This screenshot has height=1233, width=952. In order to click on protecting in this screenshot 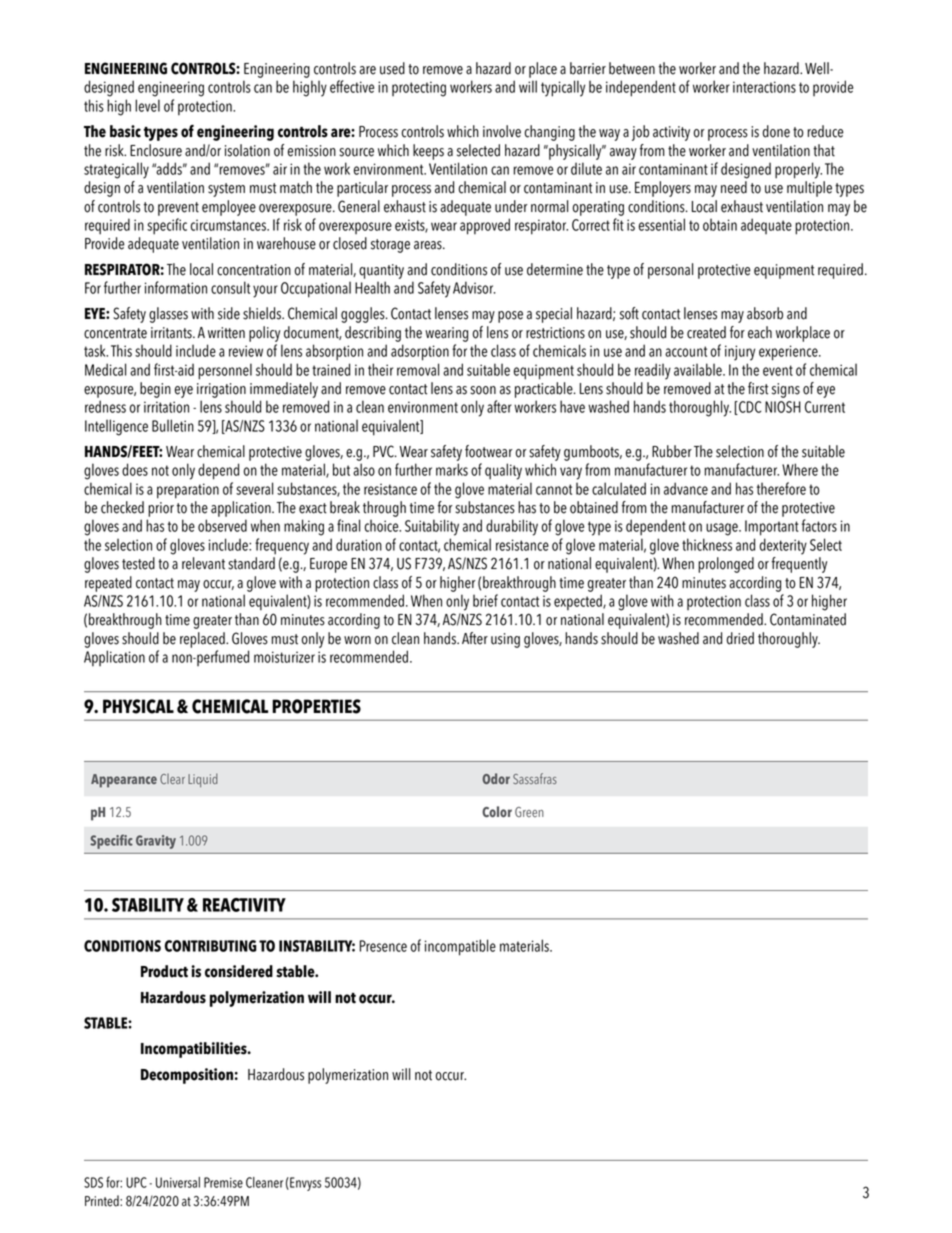, I will do `click(419, 89)`.
